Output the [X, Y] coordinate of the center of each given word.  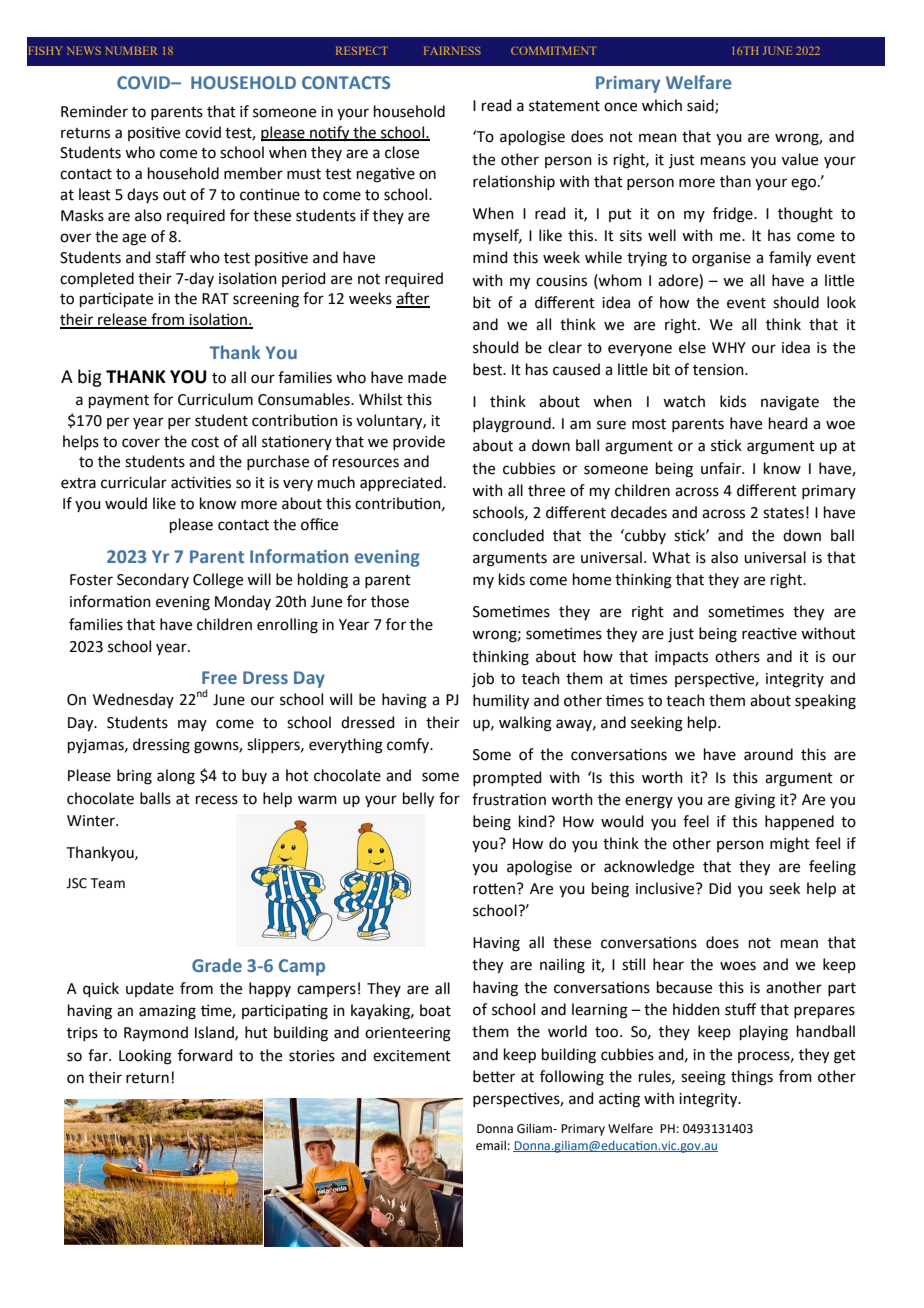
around [768, 754]
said [701, 106]
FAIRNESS [452, 50]
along [176, 777]
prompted [507, 778]
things [752, 1078]
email [491, 1145]
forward [205, 1055]
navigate [790, 403]
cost [205, 442]
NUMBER [131, 50]
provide [419, 442]
